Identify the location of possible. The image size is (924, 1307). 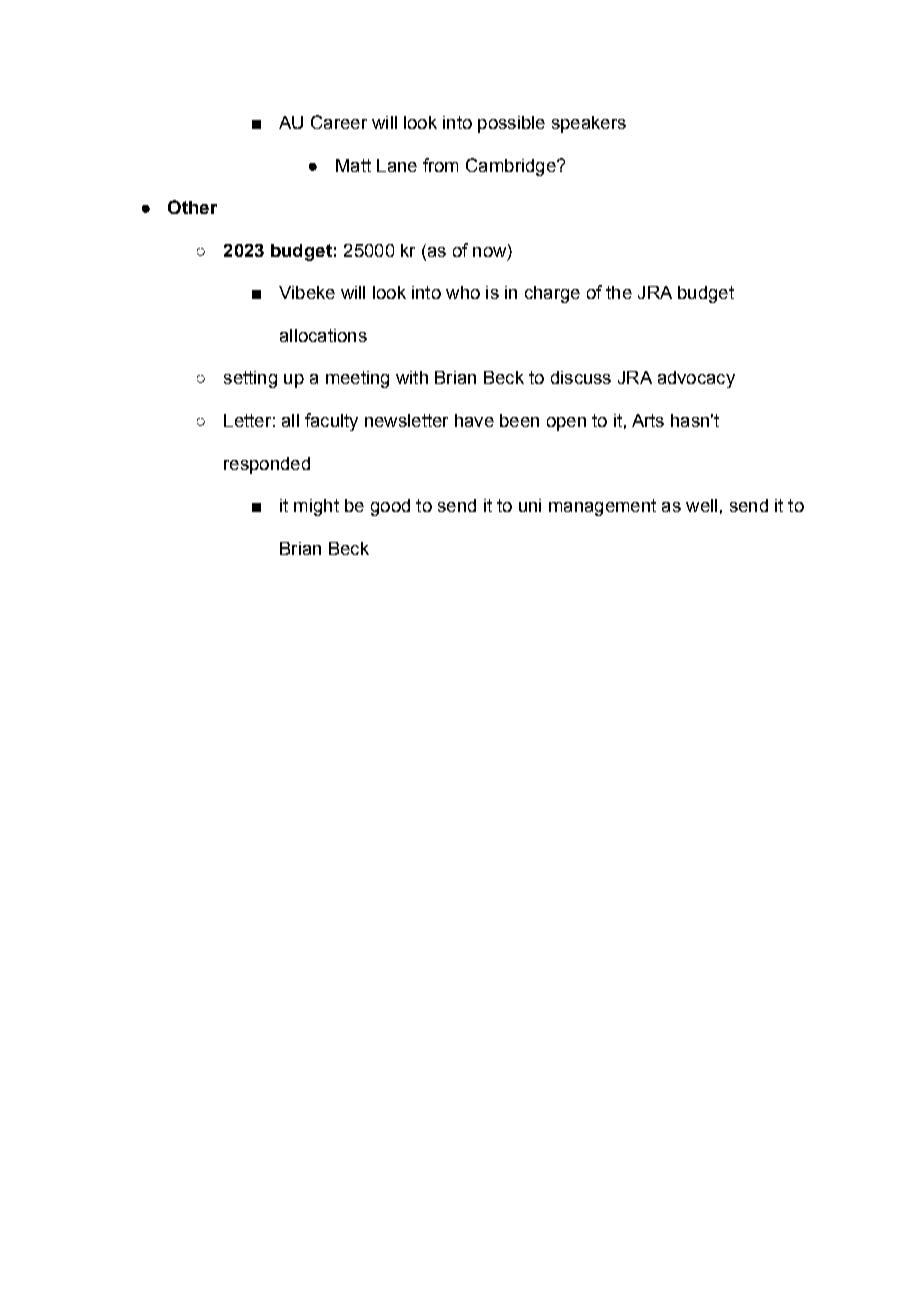
(511, 124).
